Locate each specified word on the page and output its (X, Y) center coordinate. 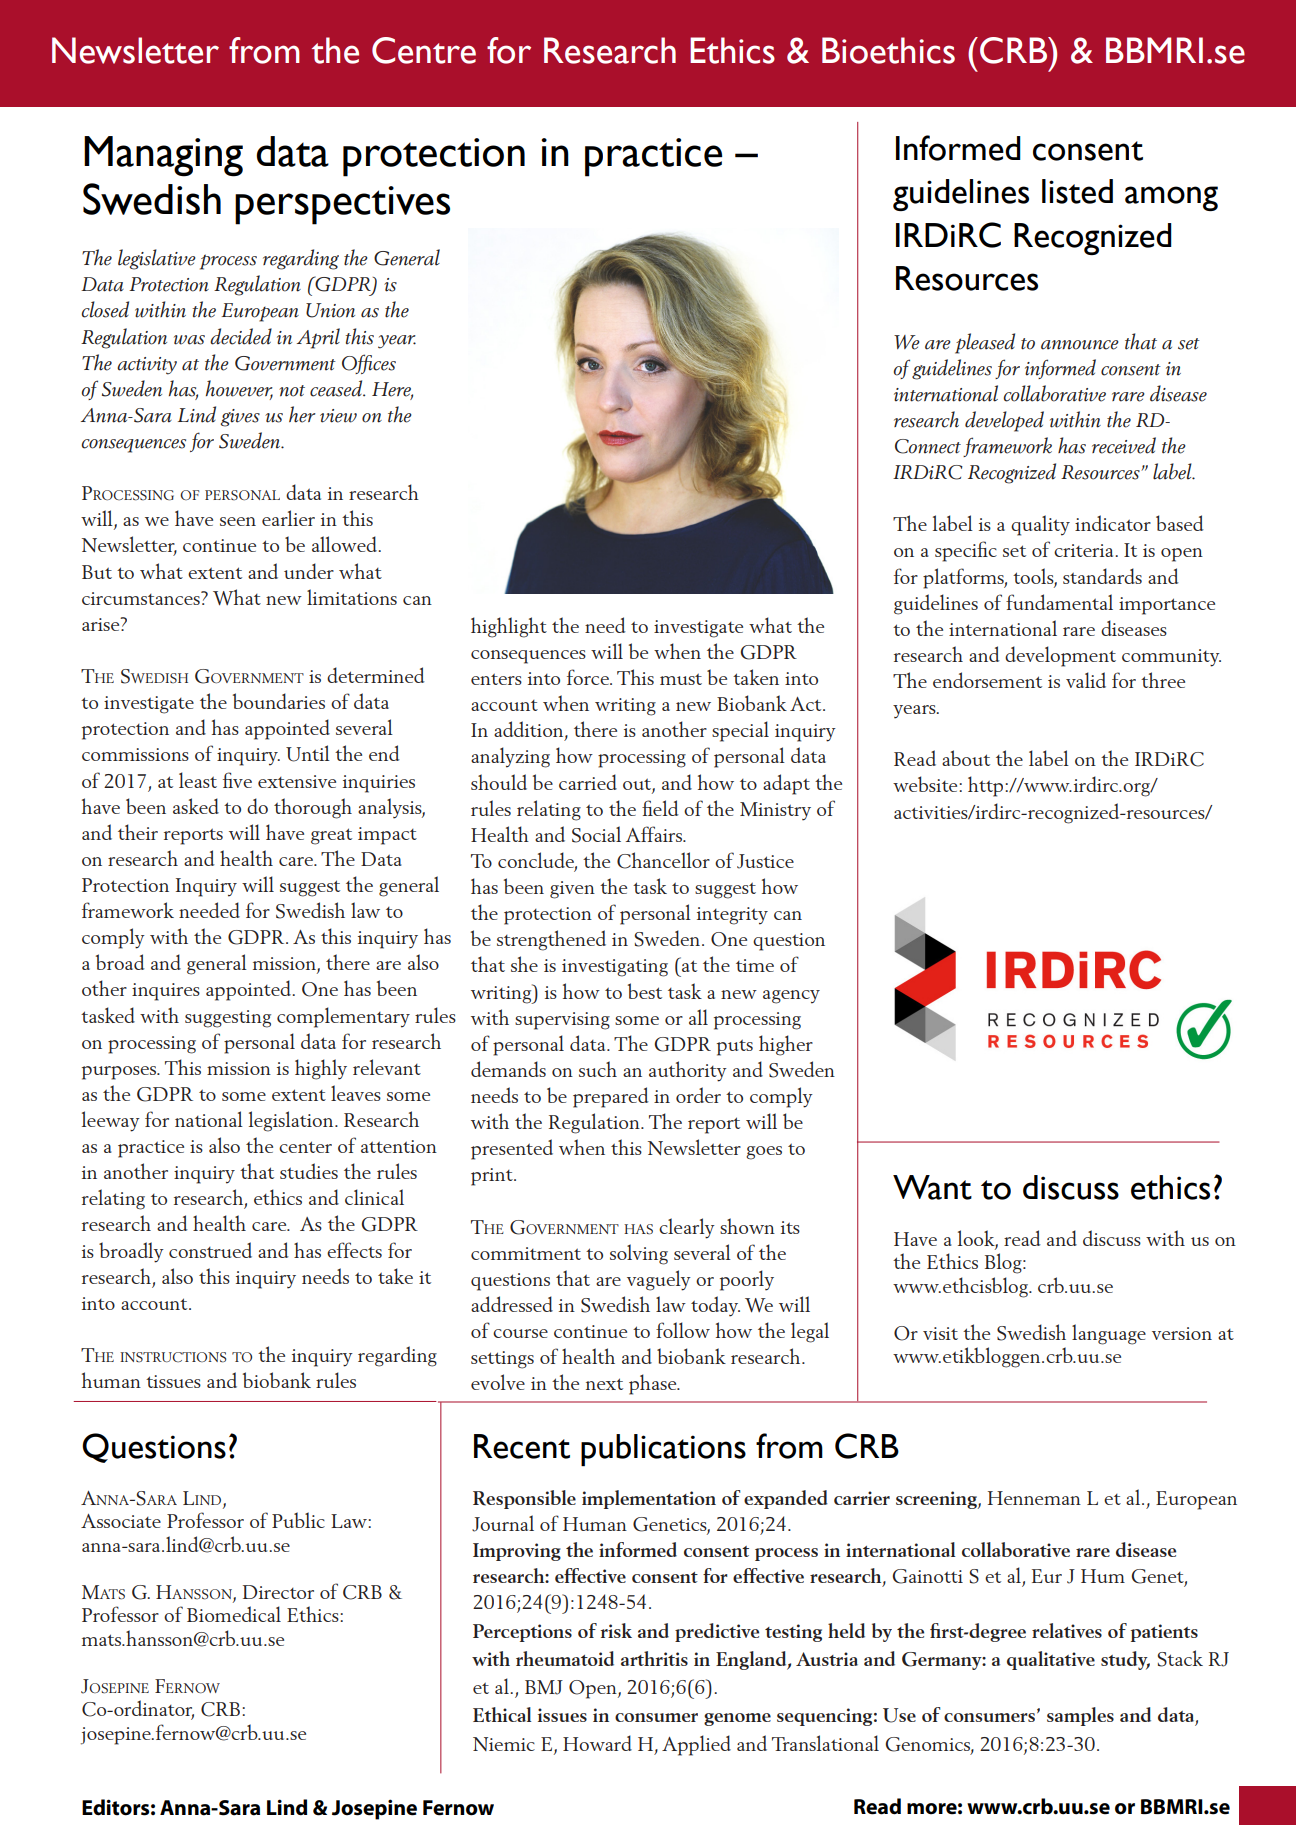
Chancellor (663, 860)
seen (238, 521)
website (926, 784)
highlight (509, 627)
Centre (424, 50)
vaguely (659, 1280)
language (1109, 1334)
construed (210, 1250)
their (138, 832)
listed (1077, 191)
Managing (163, 156)
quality (1040, 525)
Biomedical (234, 1614)
